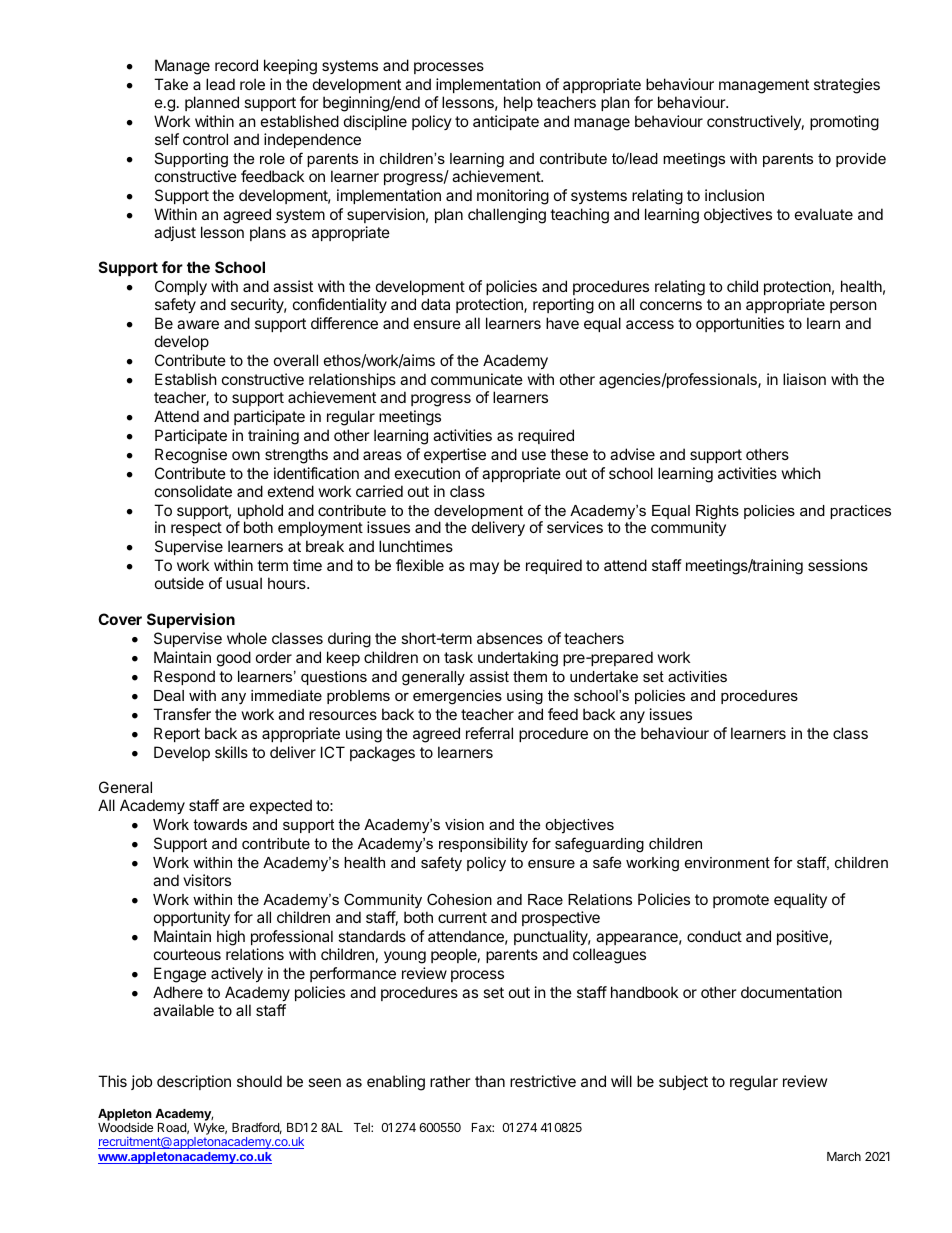 The width and height of the screenshot is (952, 1233). What do you see at coordinates (194, 1082) in the screenshot?
I see `description` at bounding box center [194, 1082].
